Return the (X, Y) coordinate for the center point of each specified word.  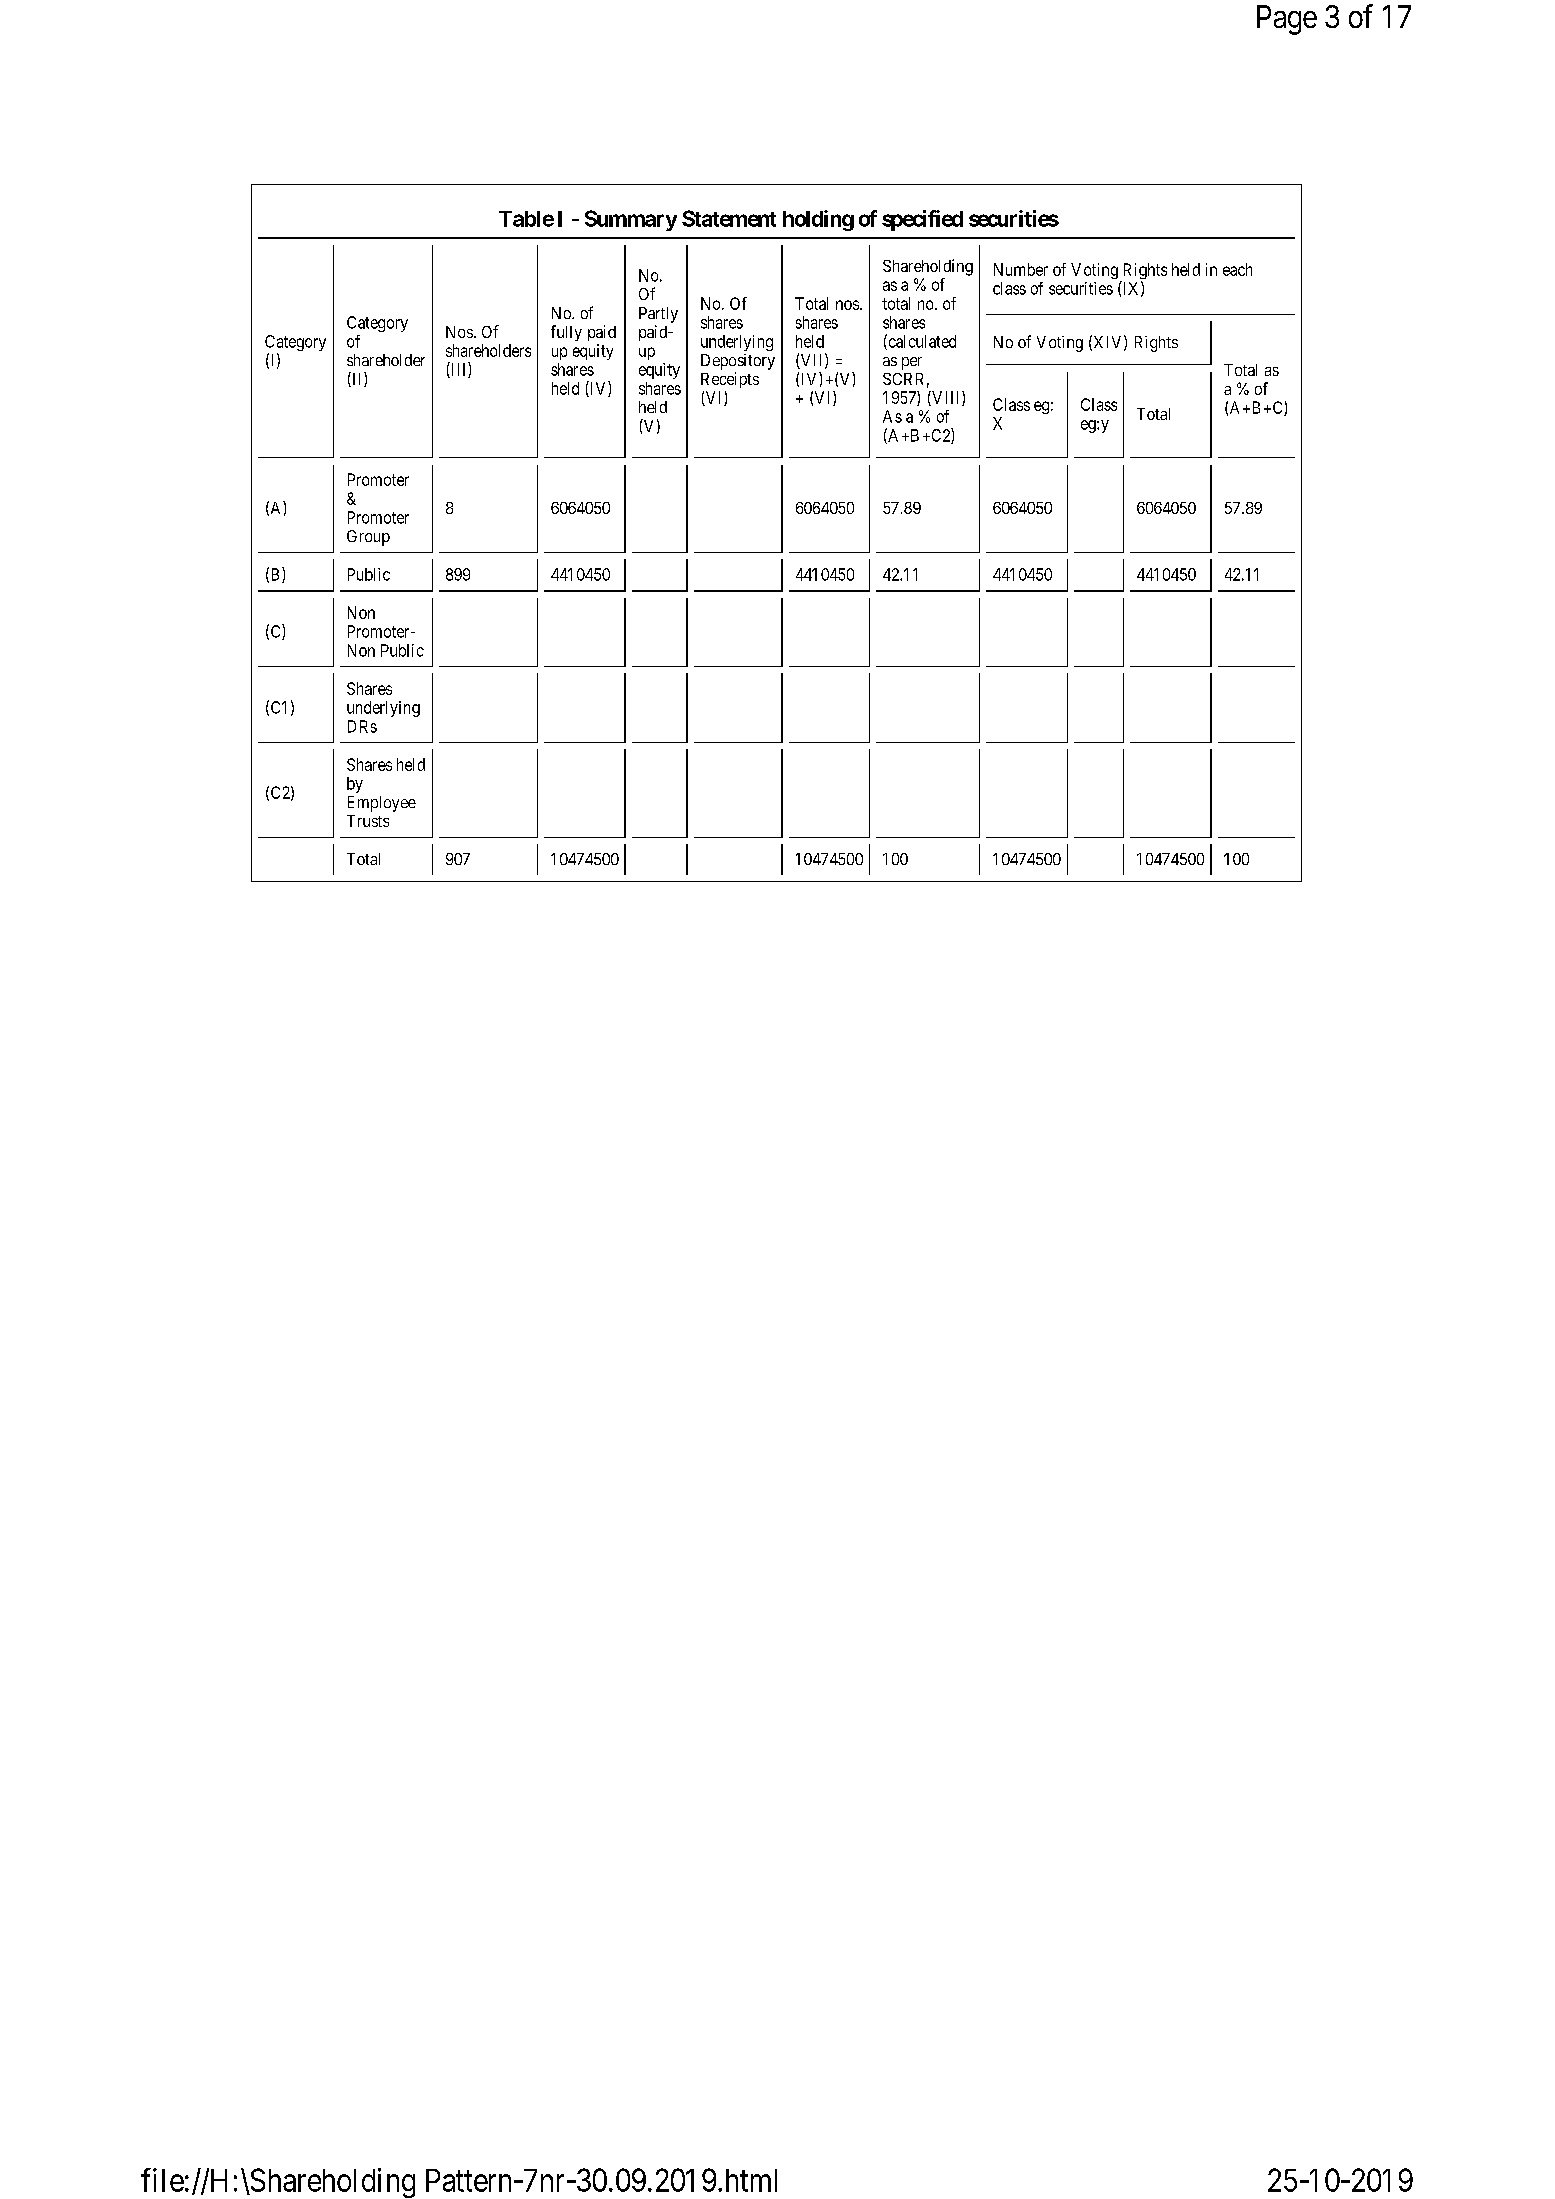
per (912, 363)
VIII (946, 398)
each (1237, 269)
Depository (738, 362)
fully (566, 333)
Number (1021, 269)
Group (368, 538)
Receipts (730, 380)
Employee (382, 804)
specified (922, 220)
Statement (729, 218)
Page (1287, 20)
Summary (631, 220)
